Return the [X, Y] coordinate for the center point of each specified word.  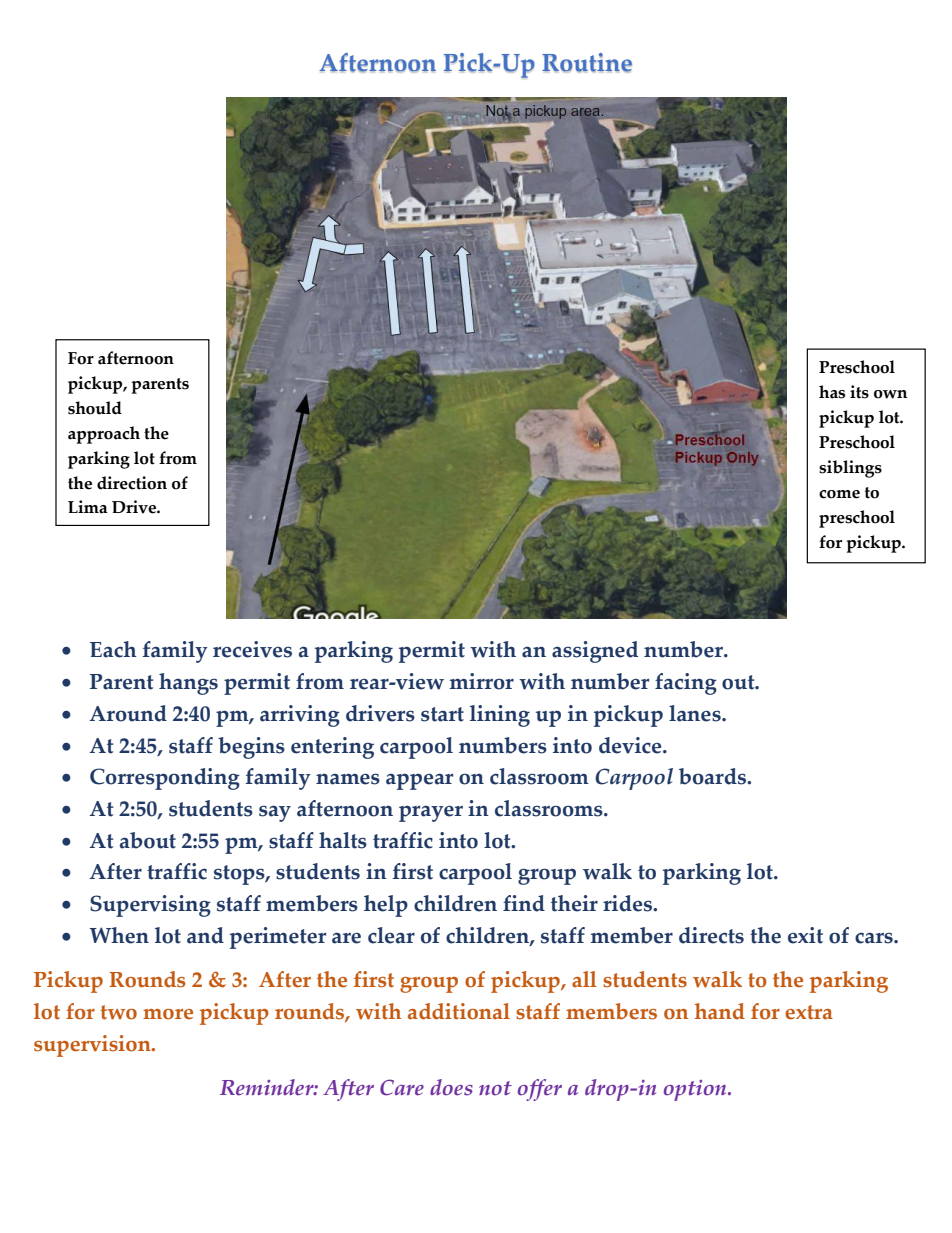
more [168, 1014]
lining [500, 716]
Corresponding [165, 779]
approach [104, 435]
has [832, 392]
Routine [587, 63]
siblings [850, 469]
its [859, 392]
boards [714, 776]
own [890, 394]
